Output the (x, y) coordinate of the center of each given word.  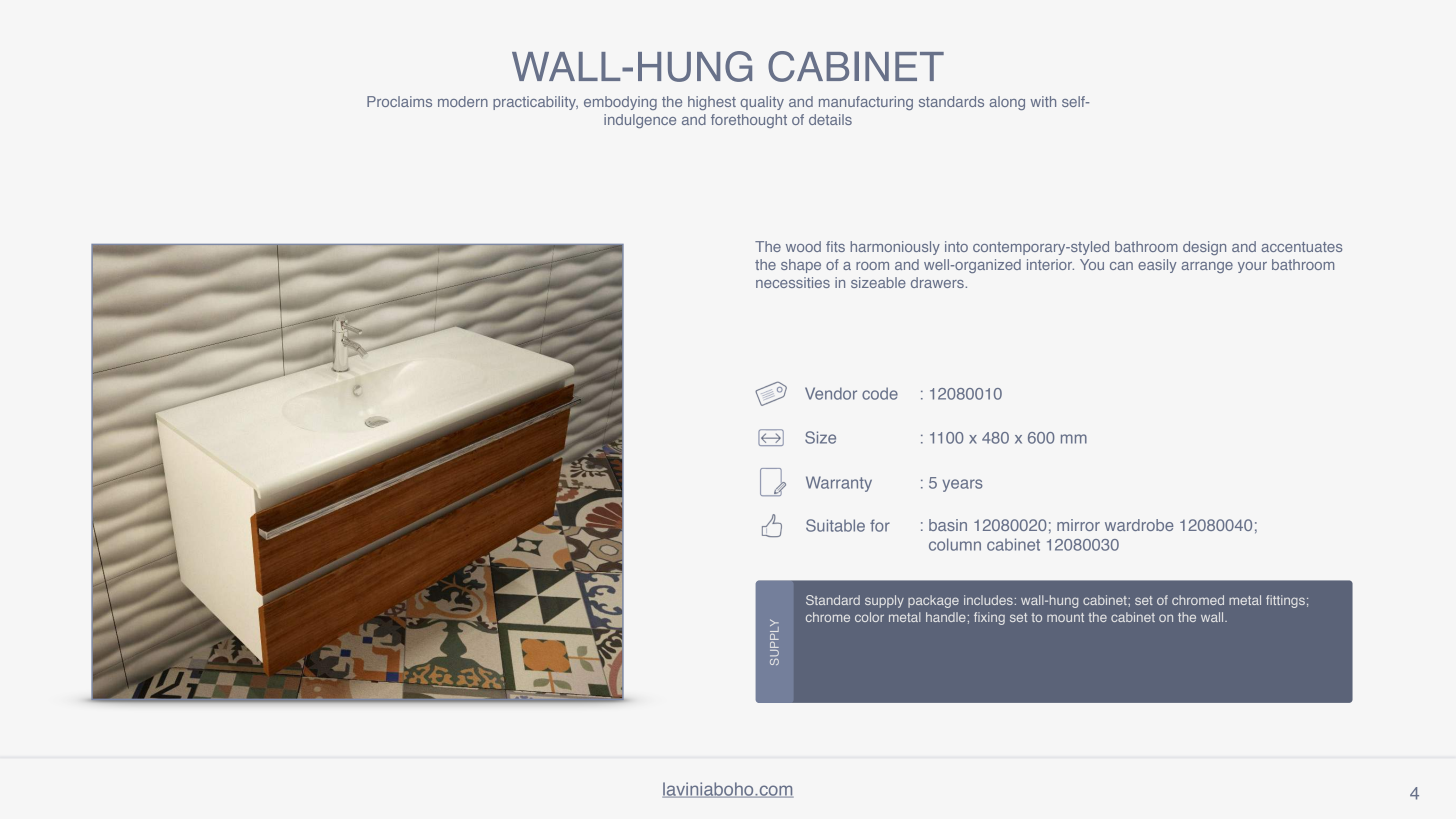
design (1204, 248)
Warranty (839, 484)
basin (948, 525)
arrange (1207, 267)
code (880, 393)
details (830, 119)
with (1043, 101)
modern (463, 101)
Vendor (831, 393)
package (933, 601)
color (869, 617)
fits (835, 246)
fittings (1285, 601)
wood (803, 246)
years (963, 485)
